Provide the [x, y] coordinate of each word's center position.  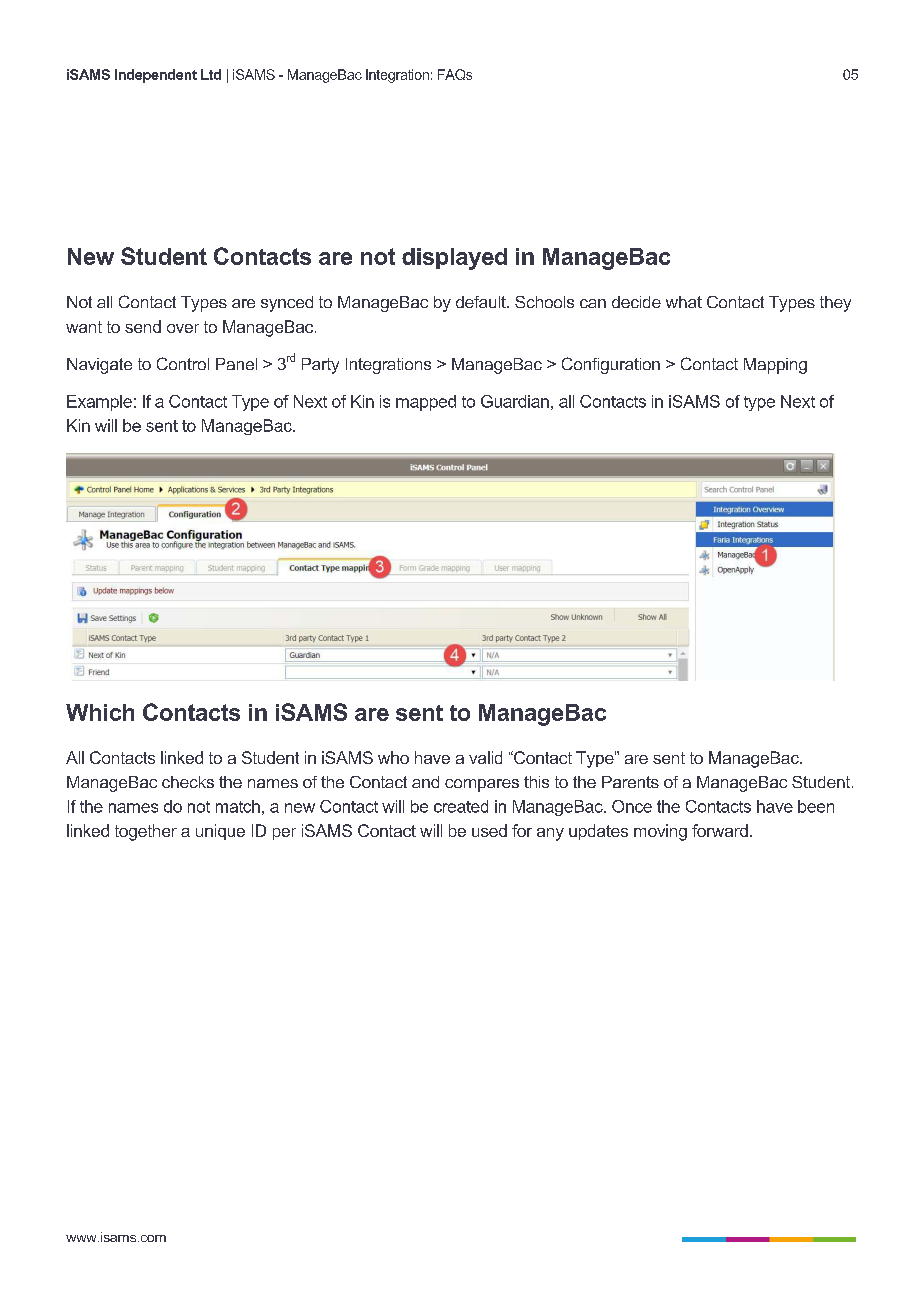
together [146, 832]
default [482, 302]
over [183, 328]
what [684, 302]
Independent [156, 76]
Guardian [515, 401]
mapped [426, 403]
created [461, 806]
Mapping [775, 366]
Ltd [211, 74]
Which [100, 712]
